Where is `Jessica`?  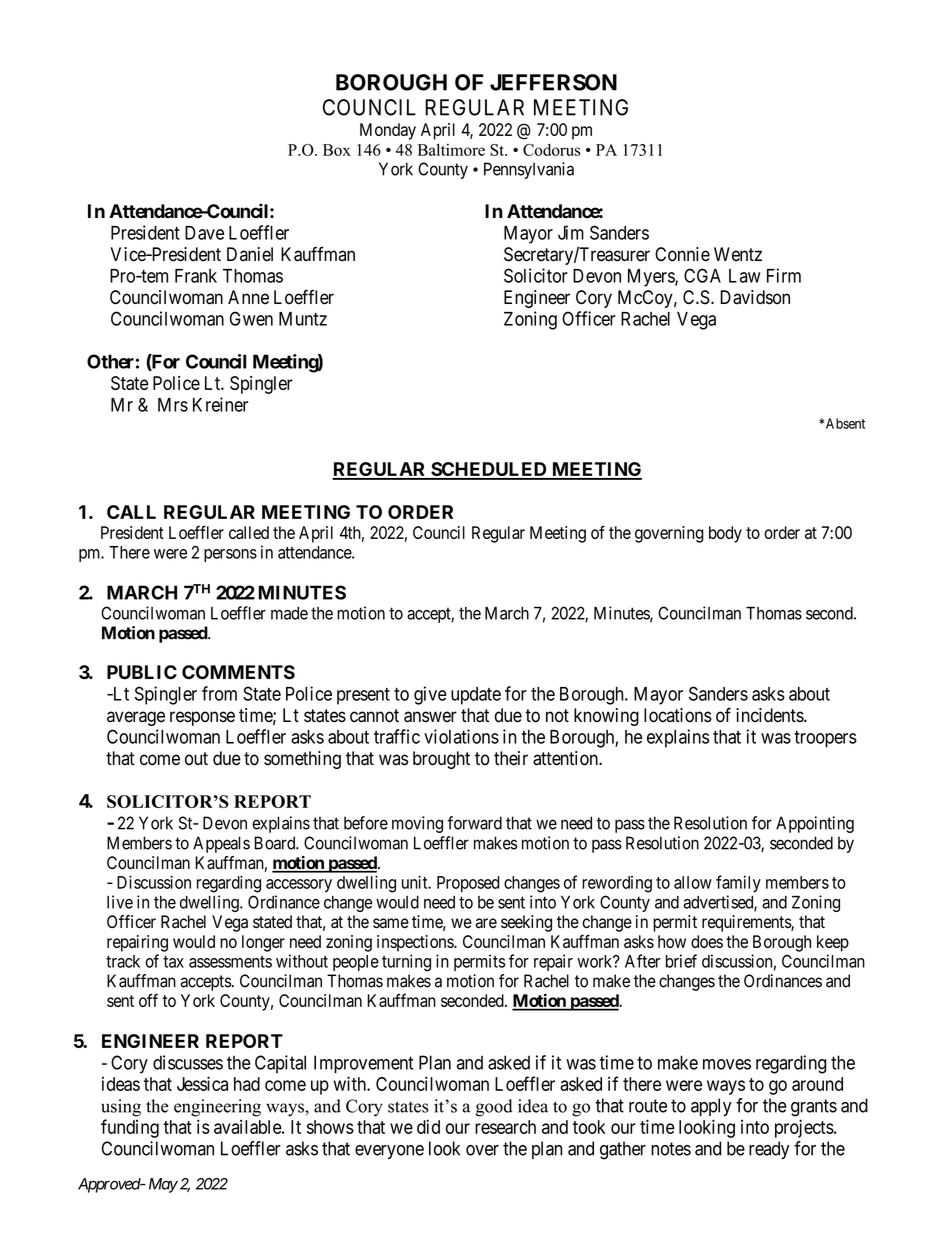 Jessica is located at coordinates (202, 1083).
